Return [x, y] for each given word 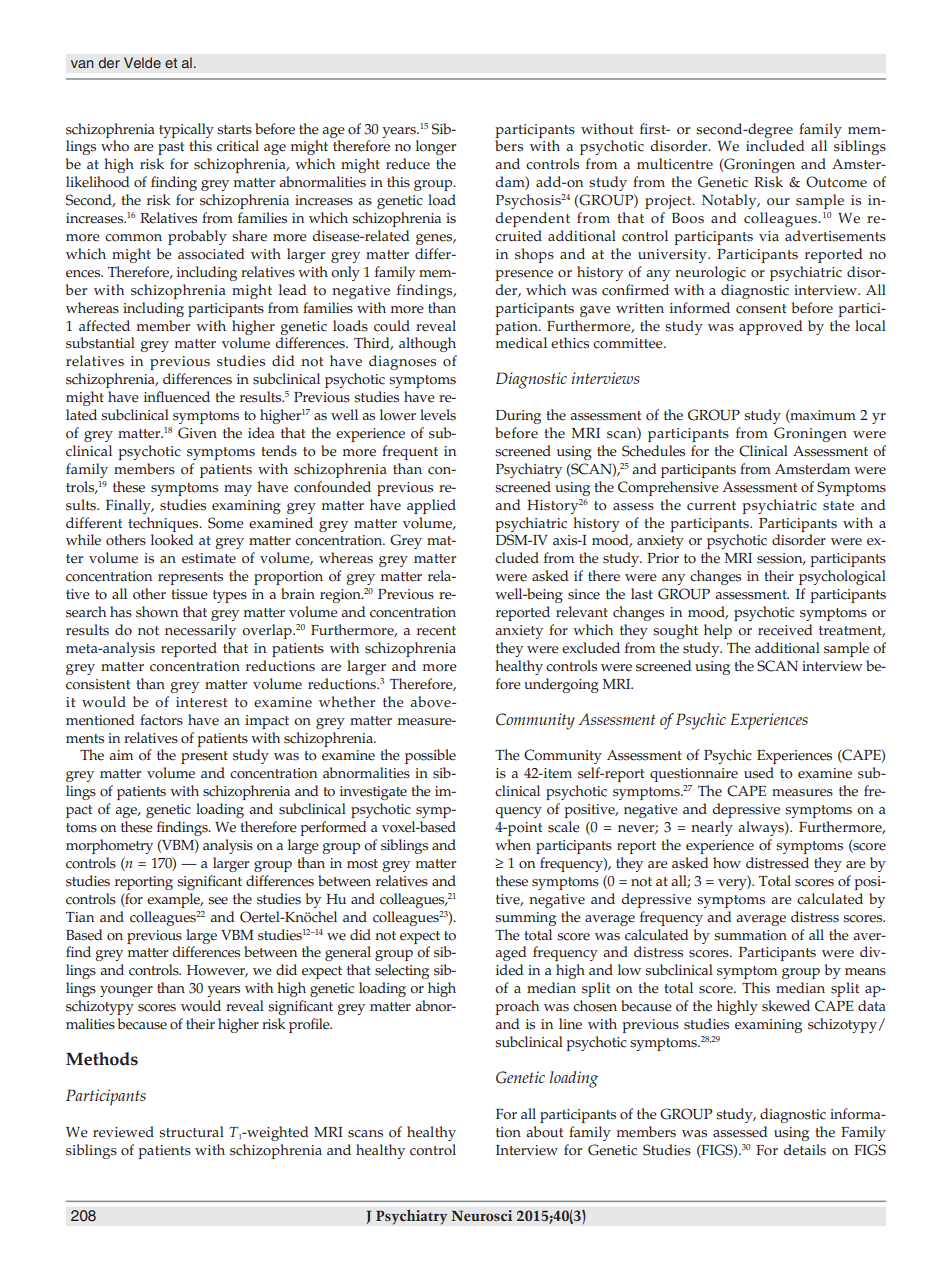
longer [436, 147]
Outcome [836, 182]
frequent [410, 452]
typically [186, 130]
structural [191, 1132]
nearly [712, 828]
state [838, 506]
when [513, 845]
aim [121, 755]
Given [197, 433]
